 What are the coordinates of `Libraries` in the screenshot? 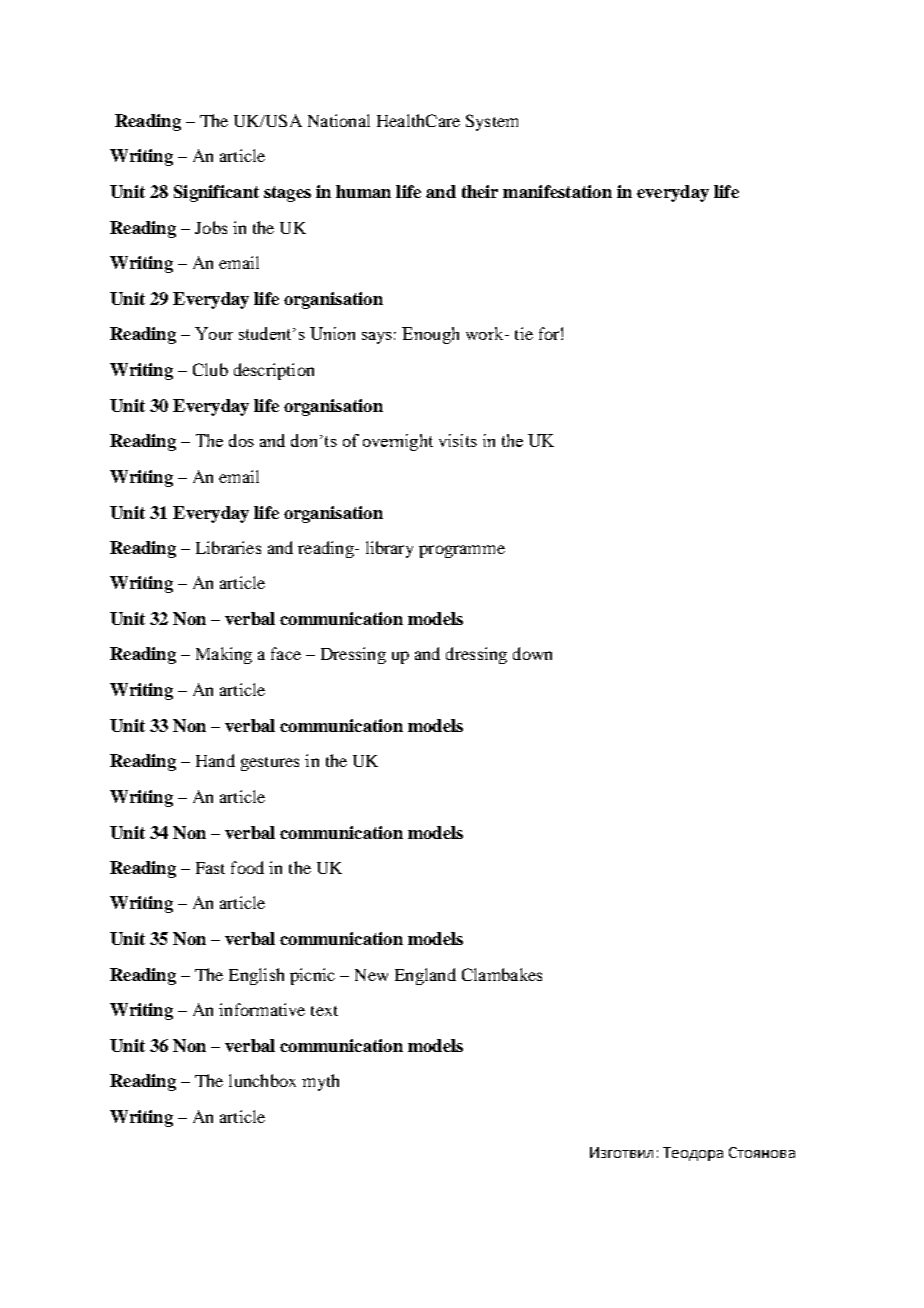 It's located at (228, 547).
